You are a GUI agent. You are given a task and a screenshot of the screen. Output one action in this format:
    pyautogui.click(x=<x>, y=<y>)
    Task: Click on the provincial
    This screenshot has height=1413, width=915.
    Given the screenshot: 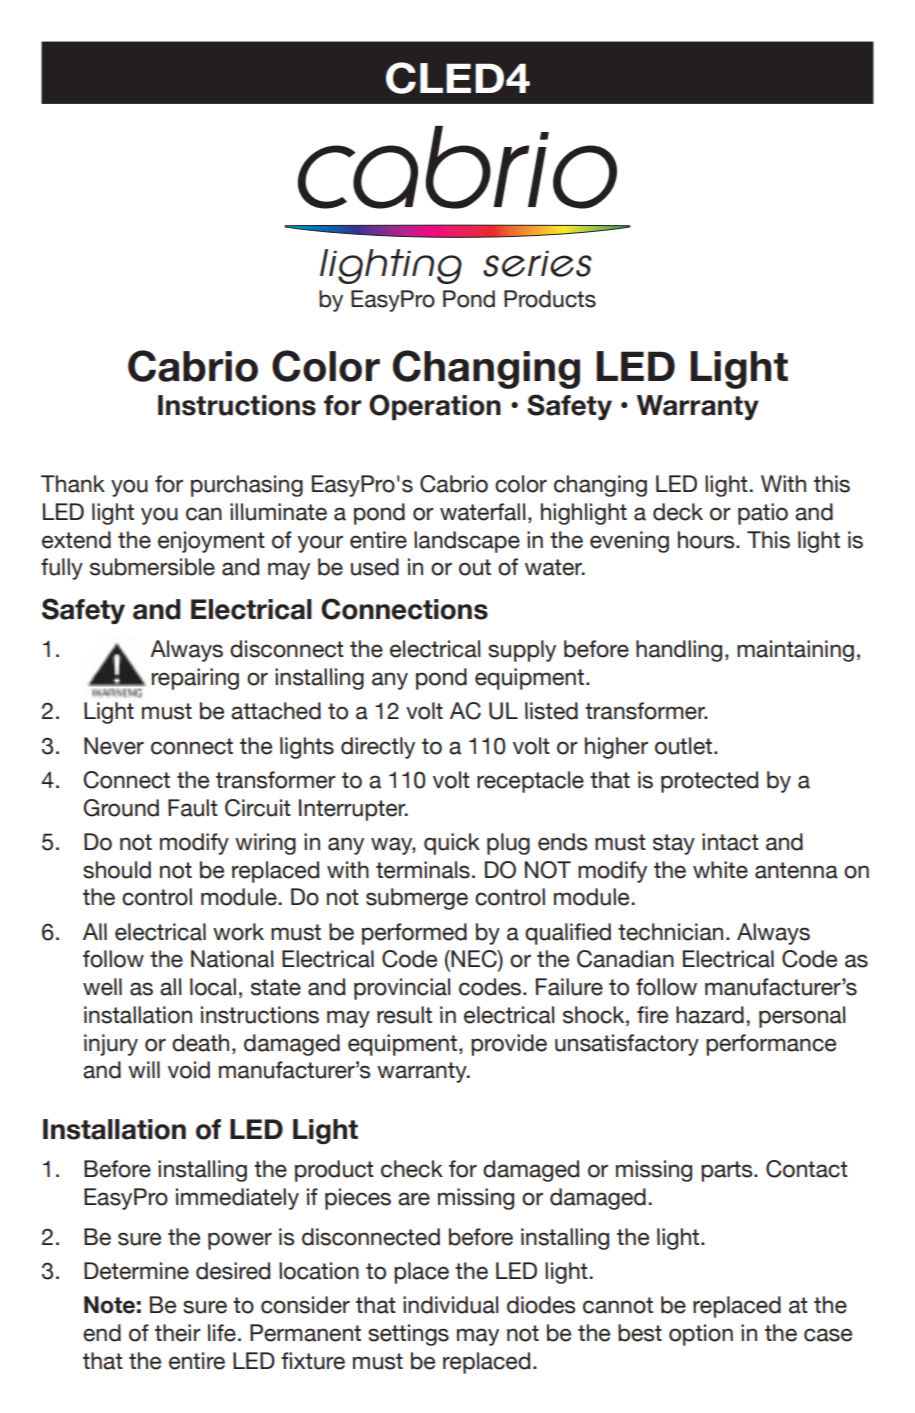 What is the action you would take?
    pyautogui.click(x=402, y=989)
